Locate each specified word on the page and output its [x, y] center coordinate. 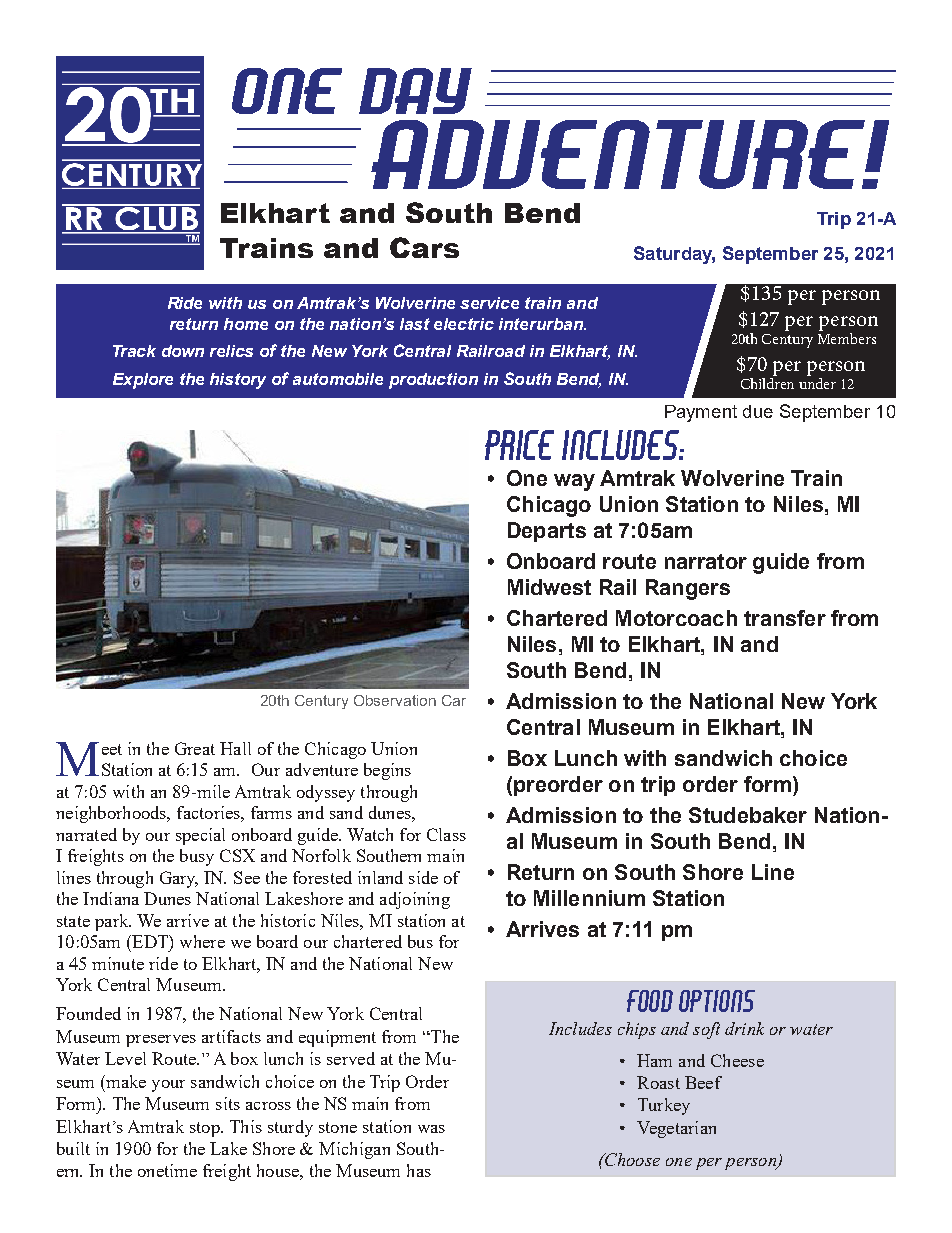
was [431, 1129]
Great [195, 748]
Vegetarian [676, 1129]
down [183, 351]
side [423, 877]
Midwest [549, 587]
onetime [167, 1170]
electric [464, 324]
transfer [785, 618]
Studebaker [748, 815]
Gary [179, 879]
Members [847, 338]
